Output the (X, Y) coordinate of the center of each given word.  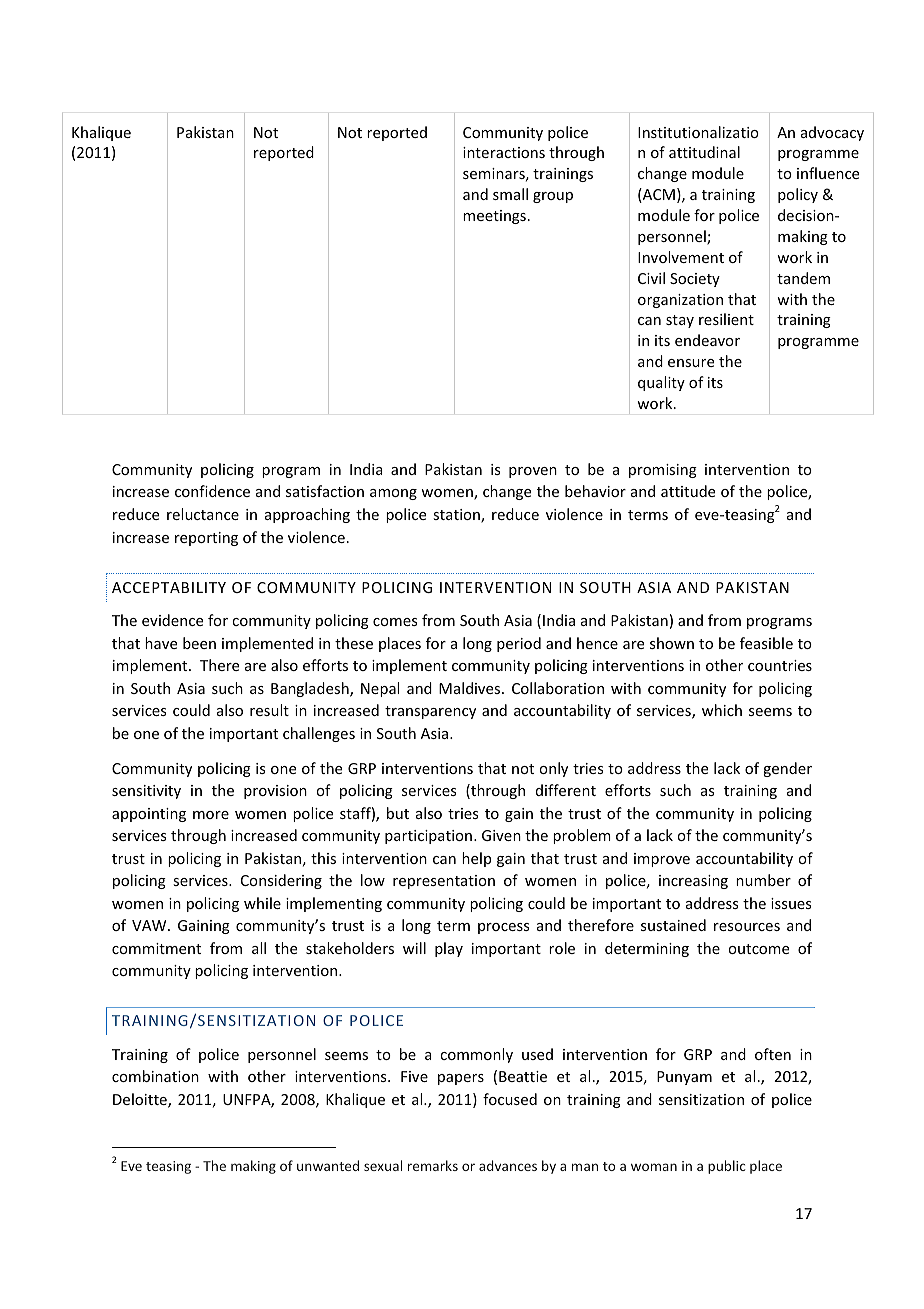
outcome (758, 949)
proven (533, 472)
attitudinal (704, 152)
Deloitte (141, 1100)
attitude (688, 491)
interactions (504, 152)
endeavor (707, 340)
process (503, 928)
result (269, 710)
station (457, 516)
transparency (430, 712)
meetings (494, 217)
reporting (206, 539)
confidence (212, 491)
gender (787, 769)
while (262, 903)
